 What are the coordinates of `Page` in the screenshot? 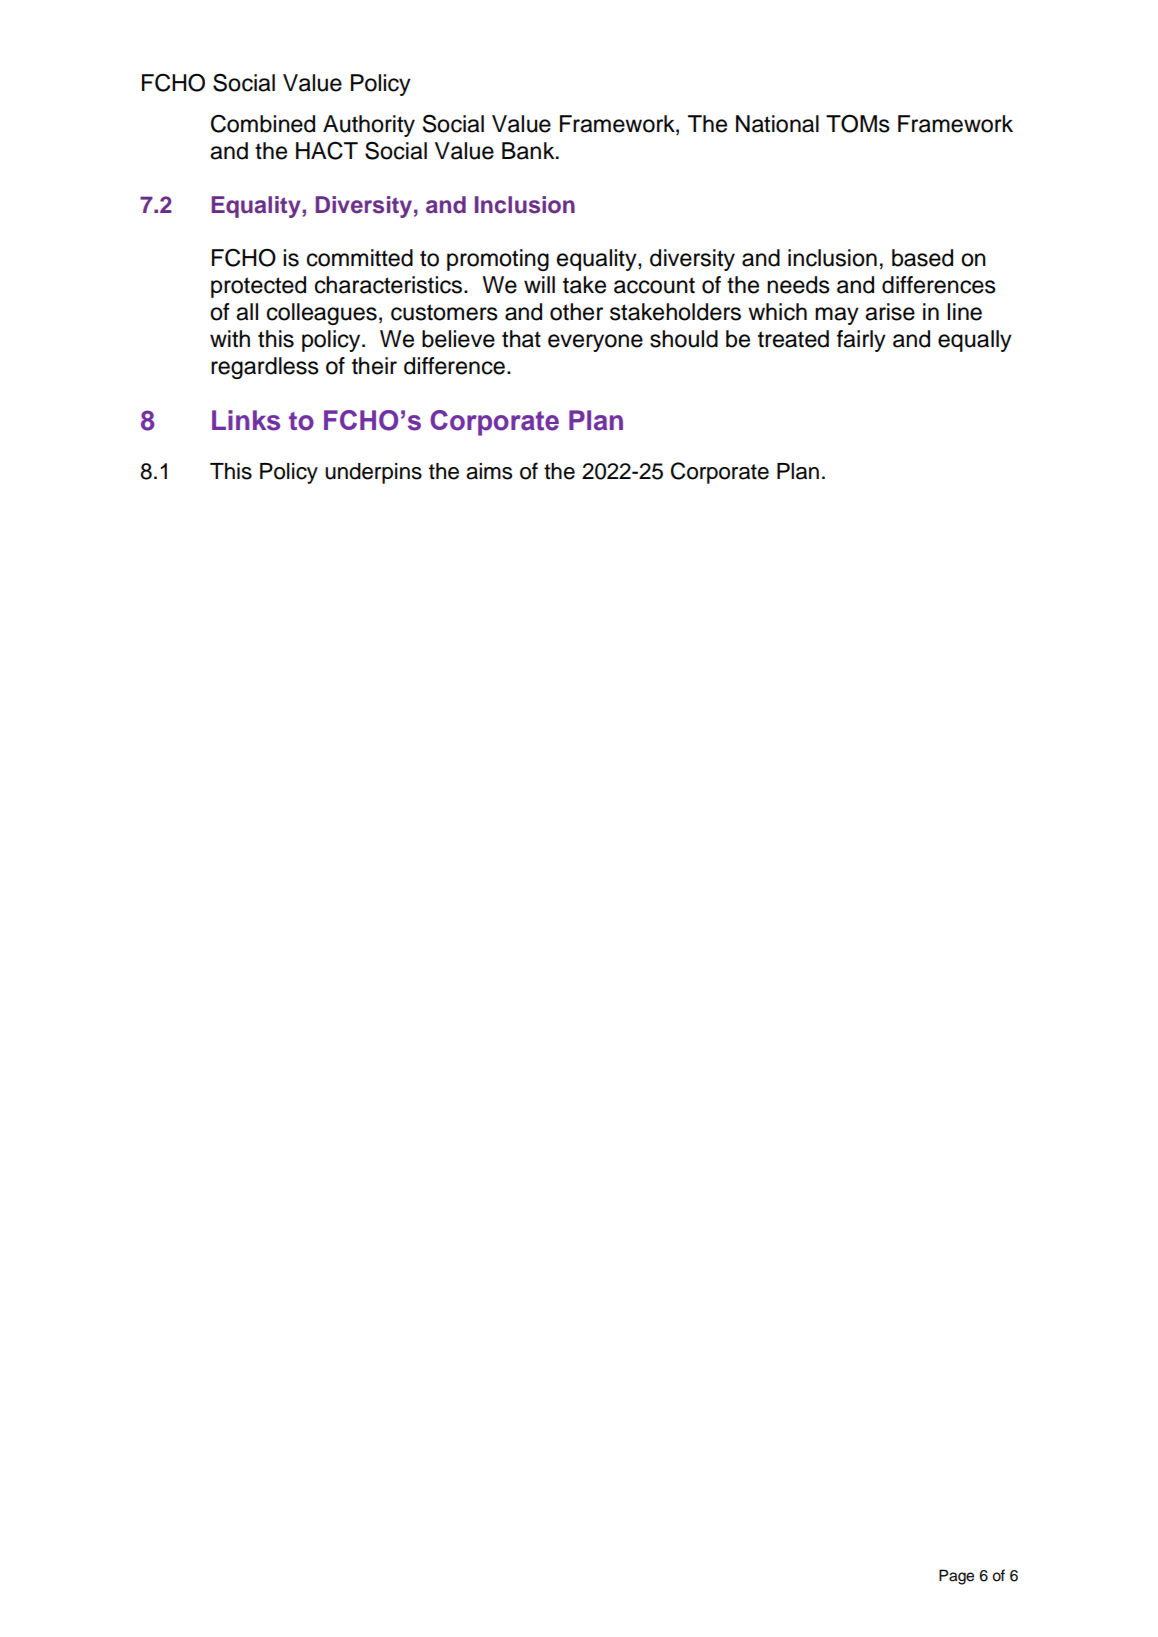 It's located at (956, 1577).
